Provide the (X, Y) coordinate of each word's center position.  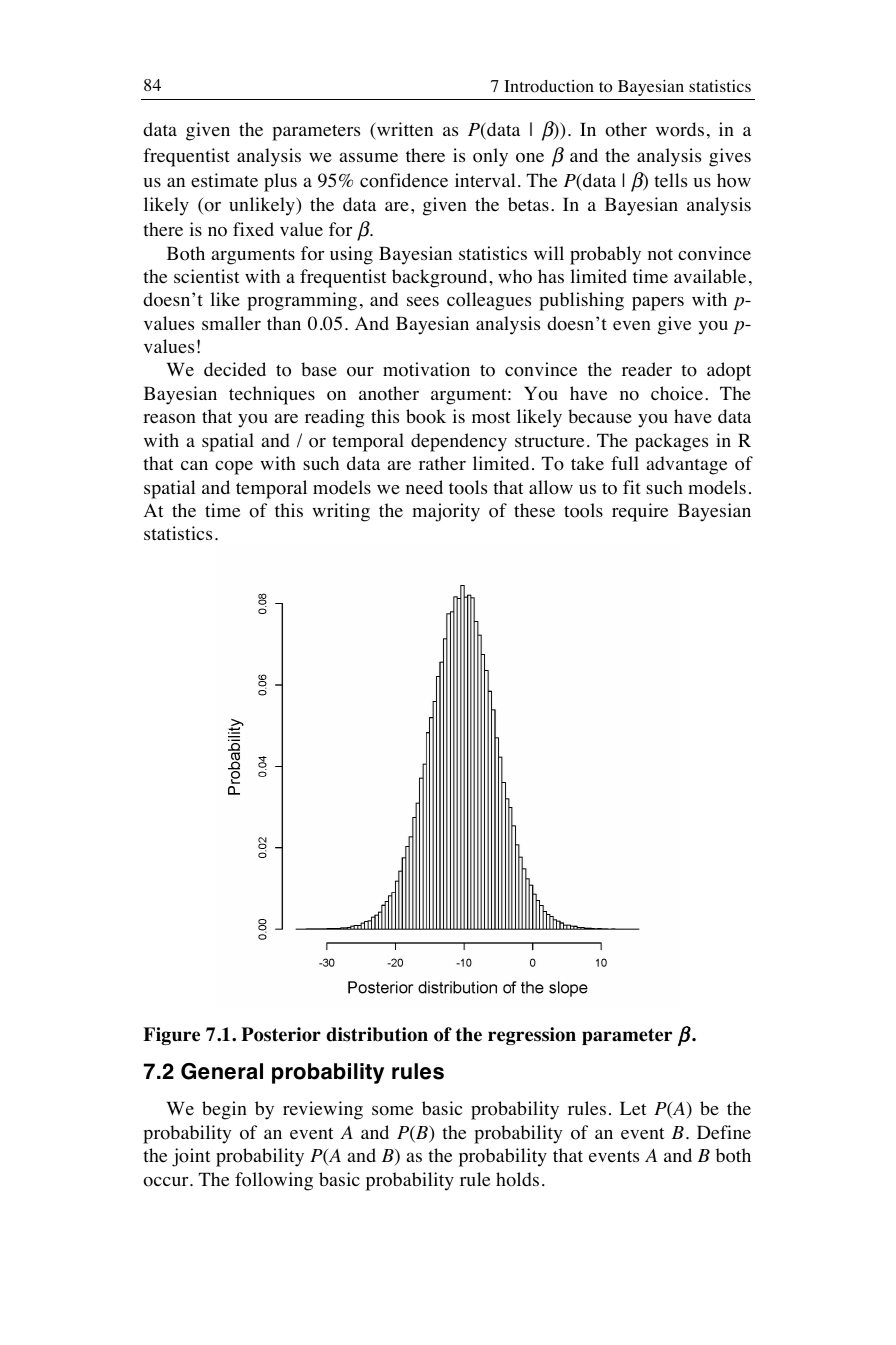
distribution (377, 1034)
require (640, 512)
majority (446, 512)
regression (532, 1036)
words (680, 129)
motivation (426, 369)
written (403, 130)
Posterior (281, 1034)
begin (224, 1110)
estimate (224, 180)
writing (341, 512)
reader (647, 369)
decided (235, 369)
